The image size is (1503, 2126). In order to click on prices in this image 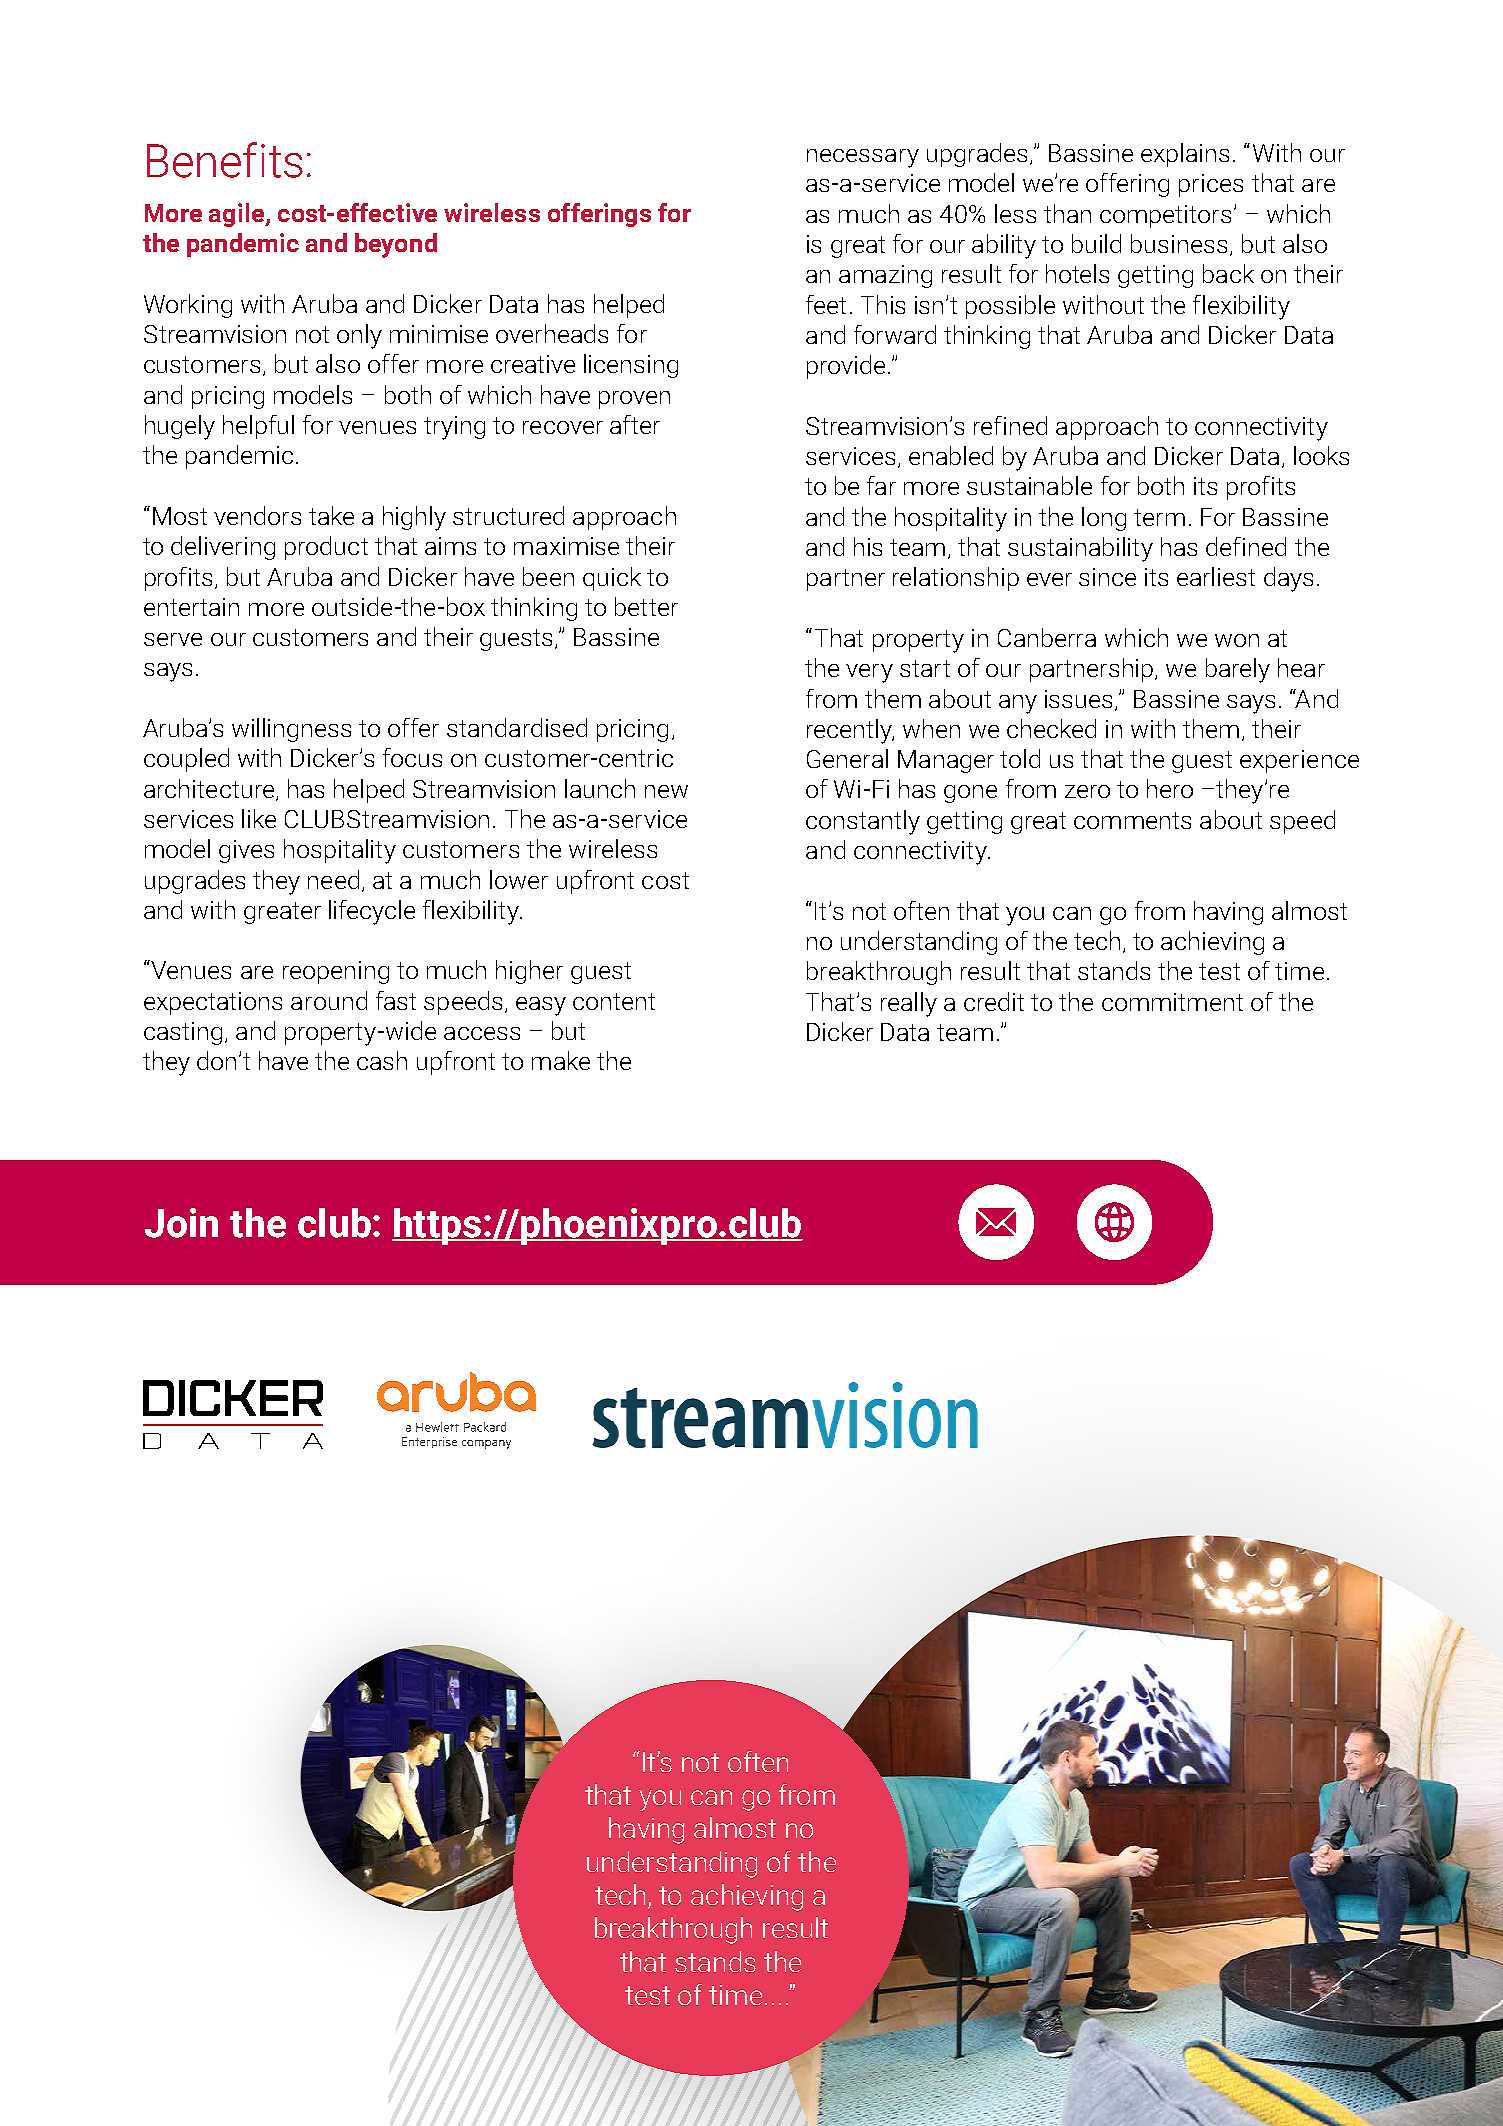, I will do `click(1211, 185)`.
